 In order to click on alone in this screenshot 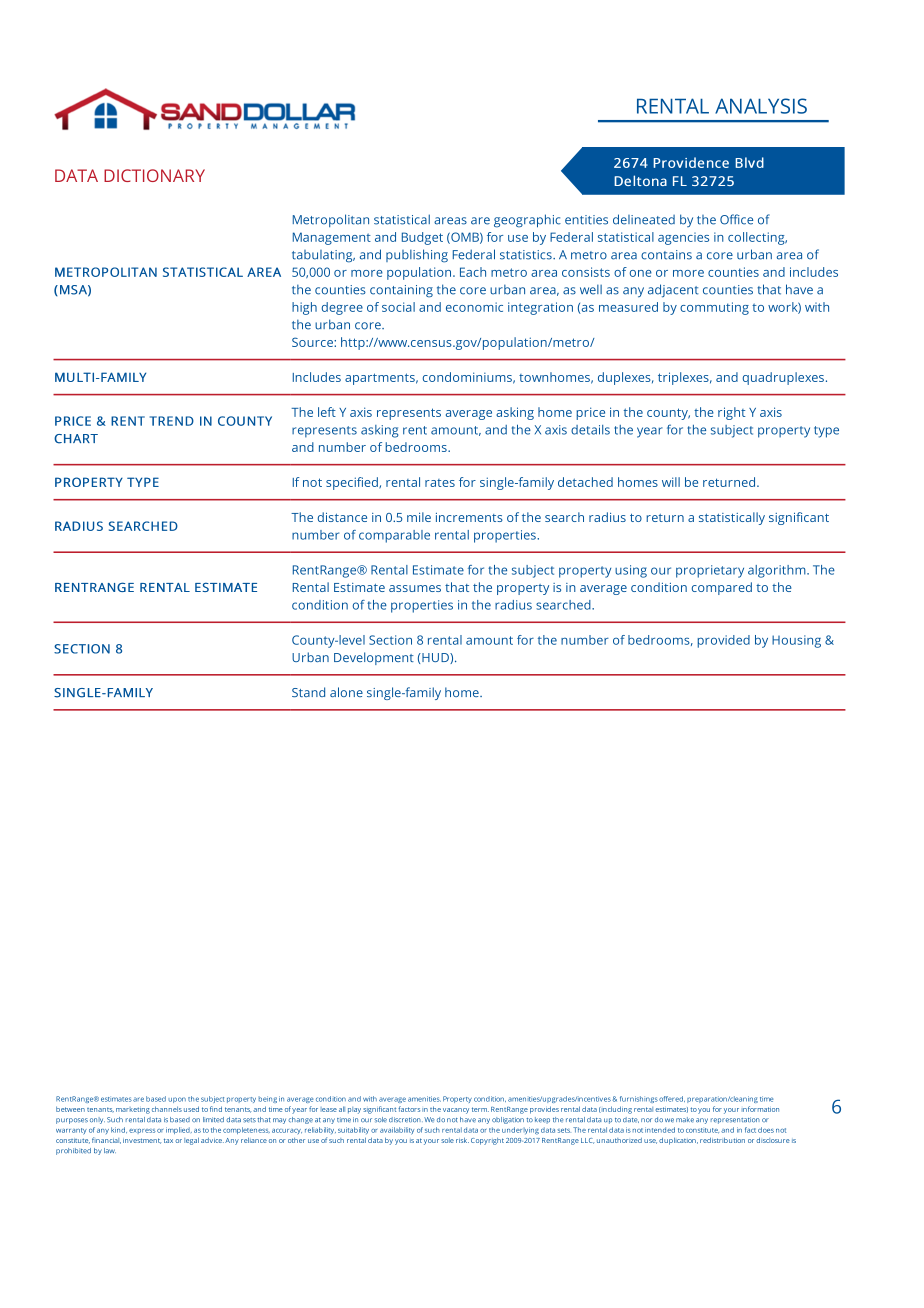, I will do `click(346, 692)`.
